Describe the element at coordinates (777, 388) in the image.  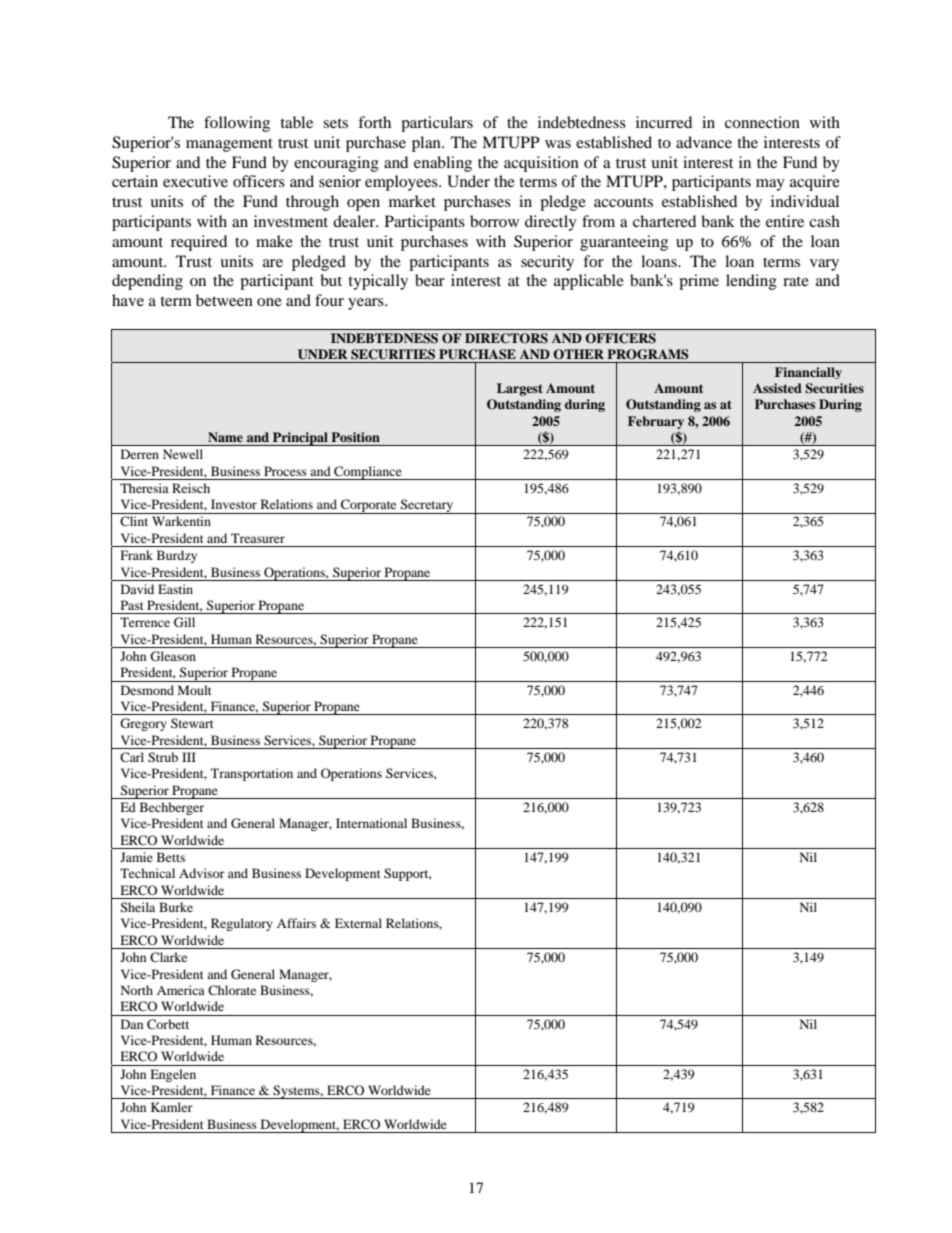
I see `Assisted` at that location.
